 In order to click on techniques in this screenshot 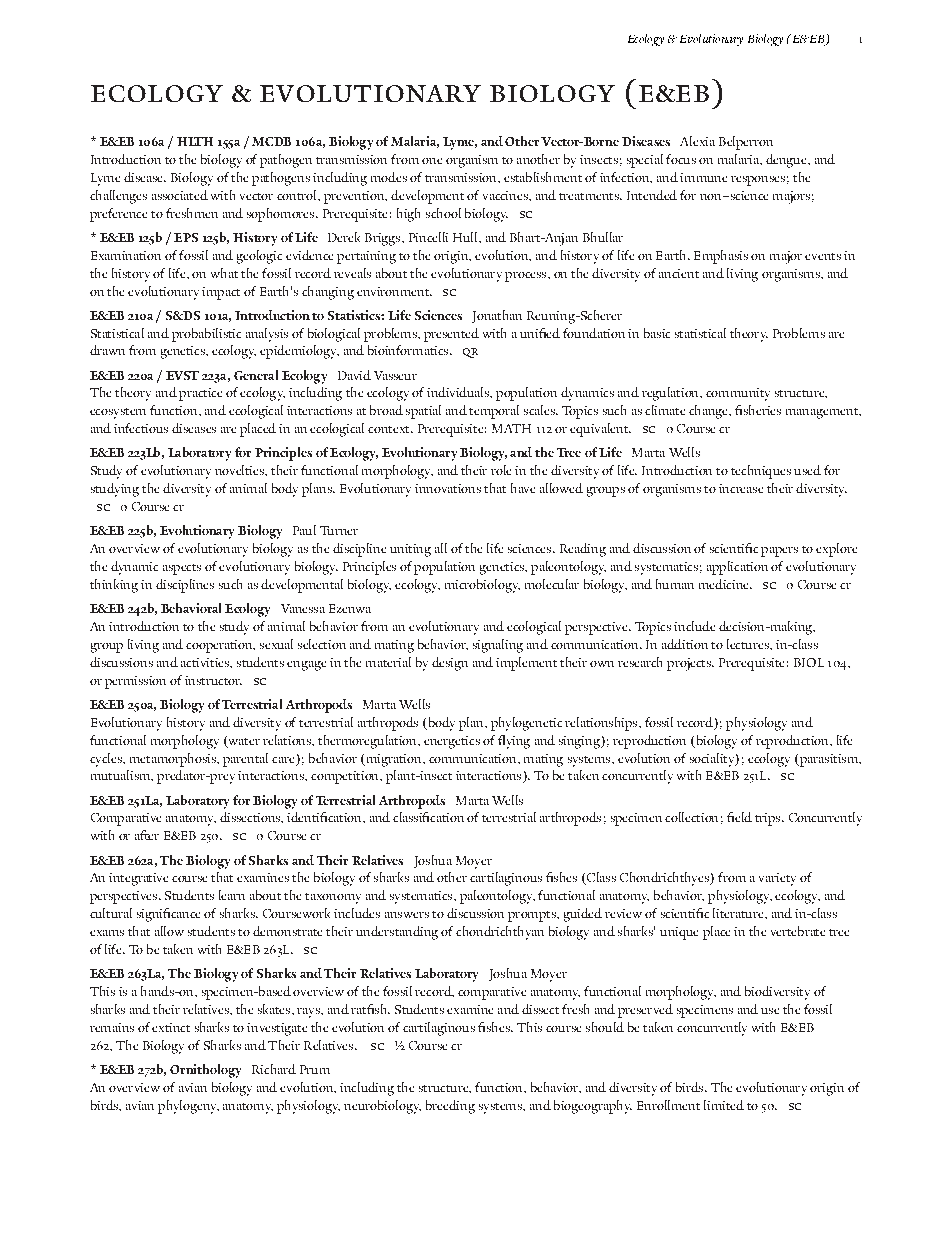, I will do `click(761, 472)`.
